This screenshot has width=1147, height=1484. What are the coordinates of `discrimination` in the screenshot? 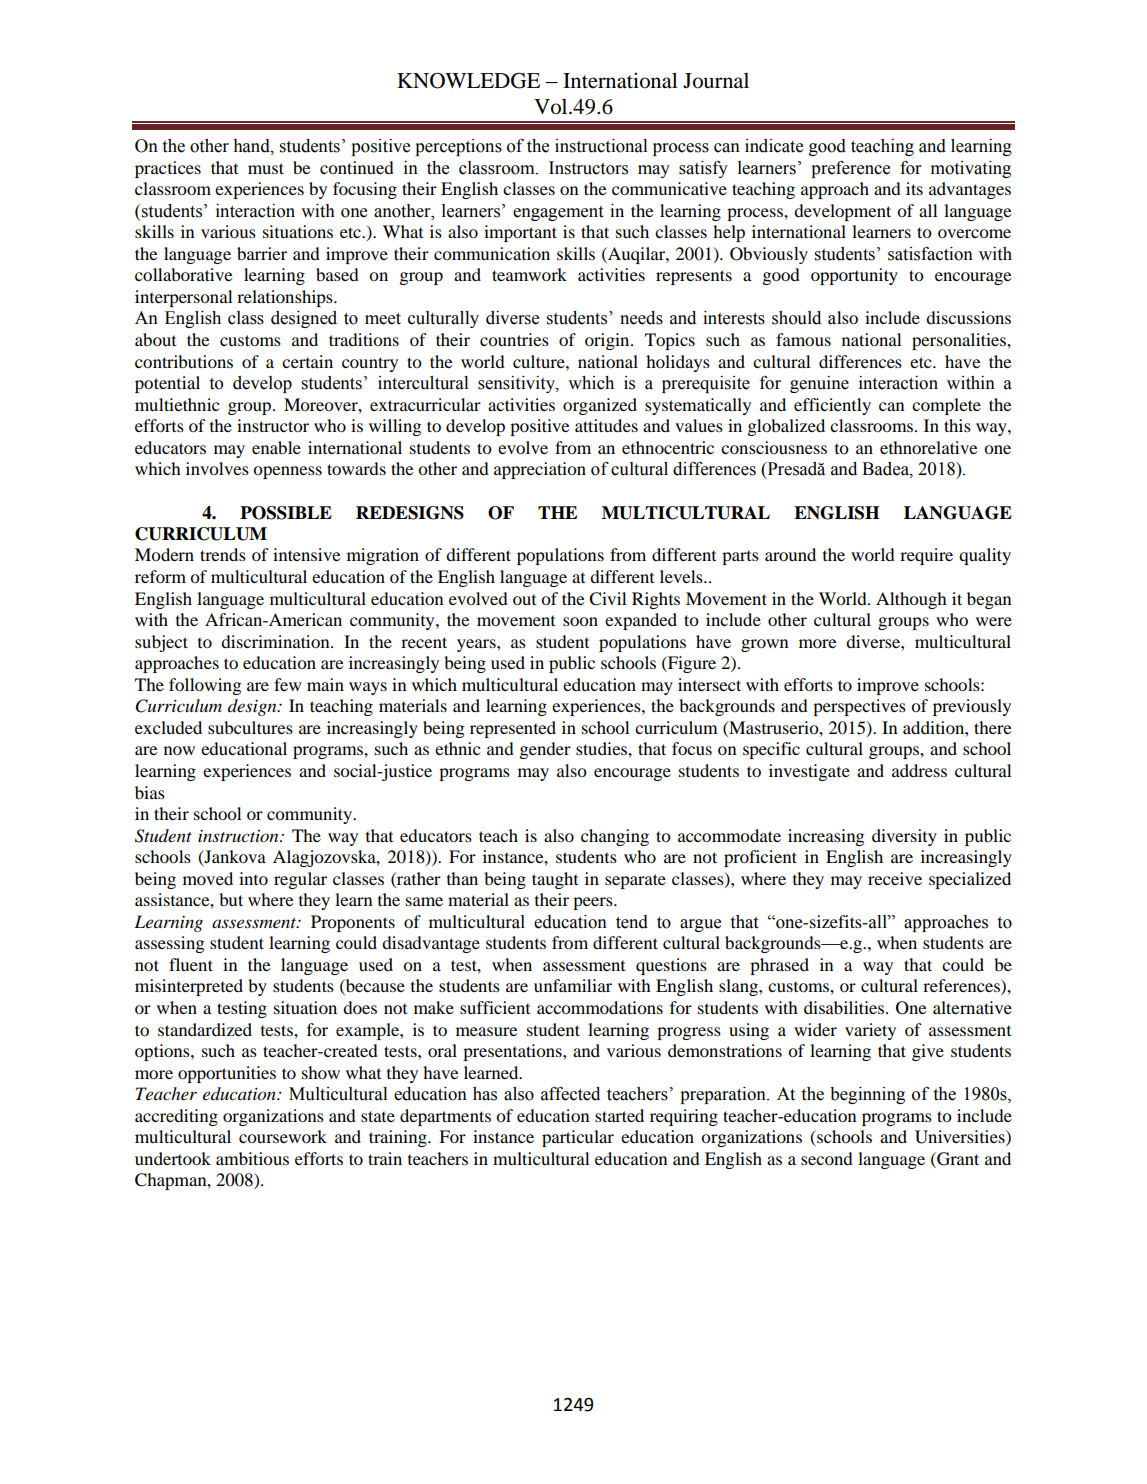 It's located at (276, 641).
